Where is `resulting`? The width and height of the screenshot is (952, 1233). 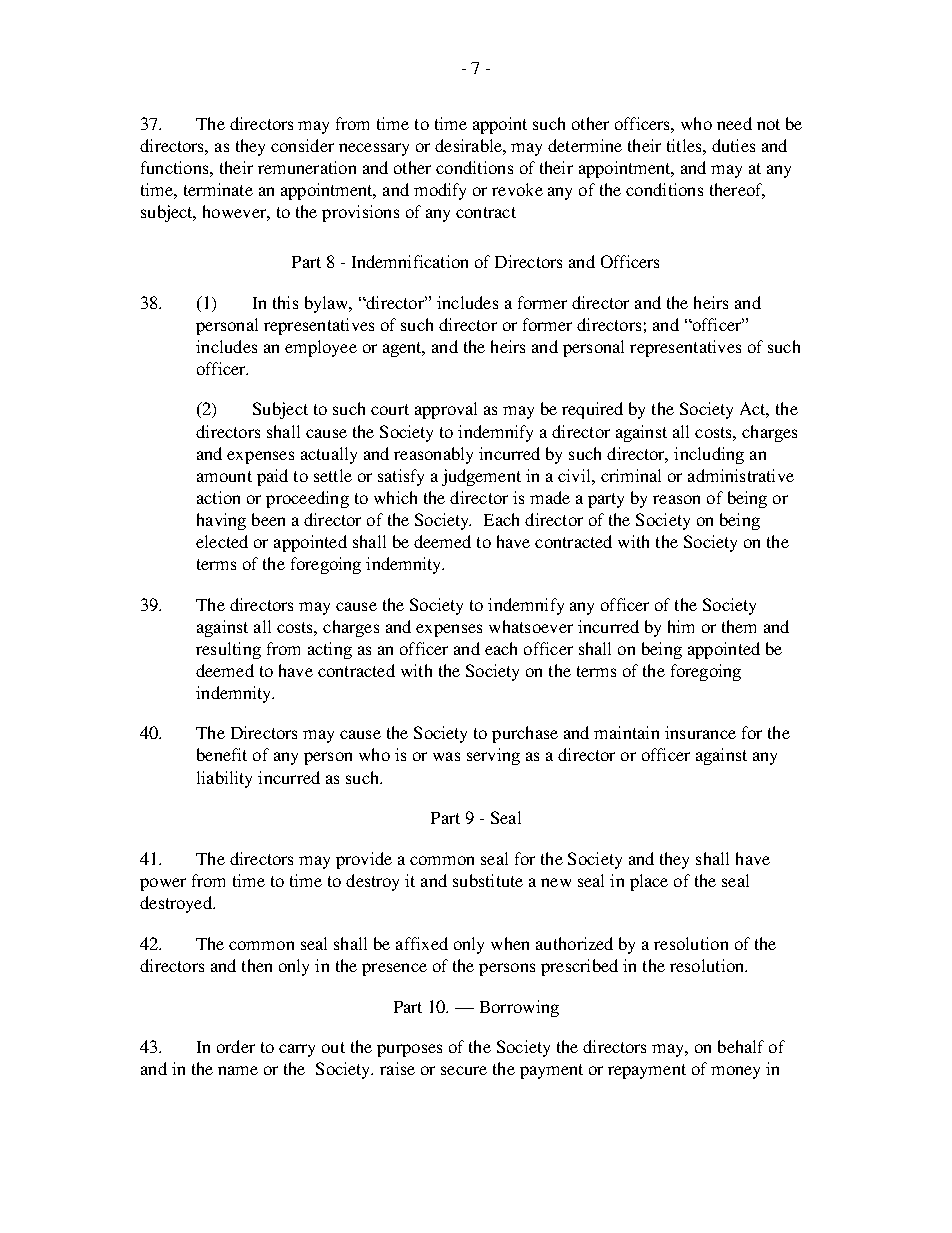
resulting is located at coordinates (228, 650).
